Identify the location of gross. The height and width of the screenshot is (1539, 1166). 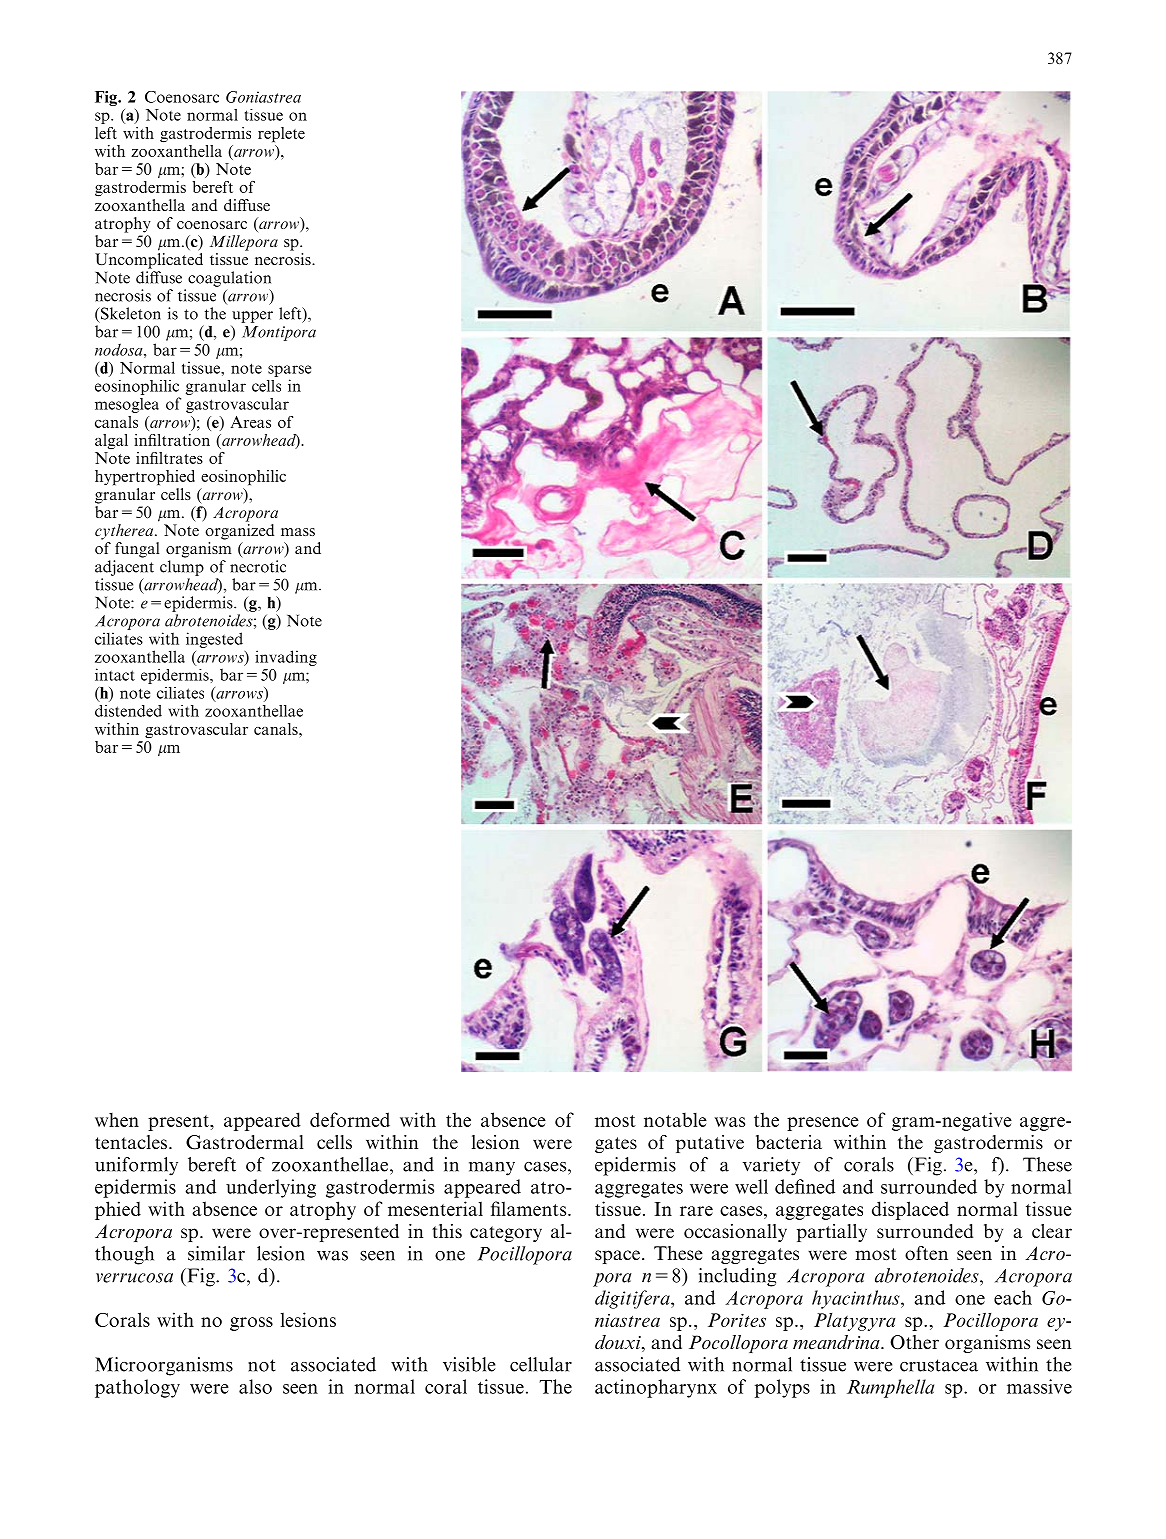
(251, 1324).
